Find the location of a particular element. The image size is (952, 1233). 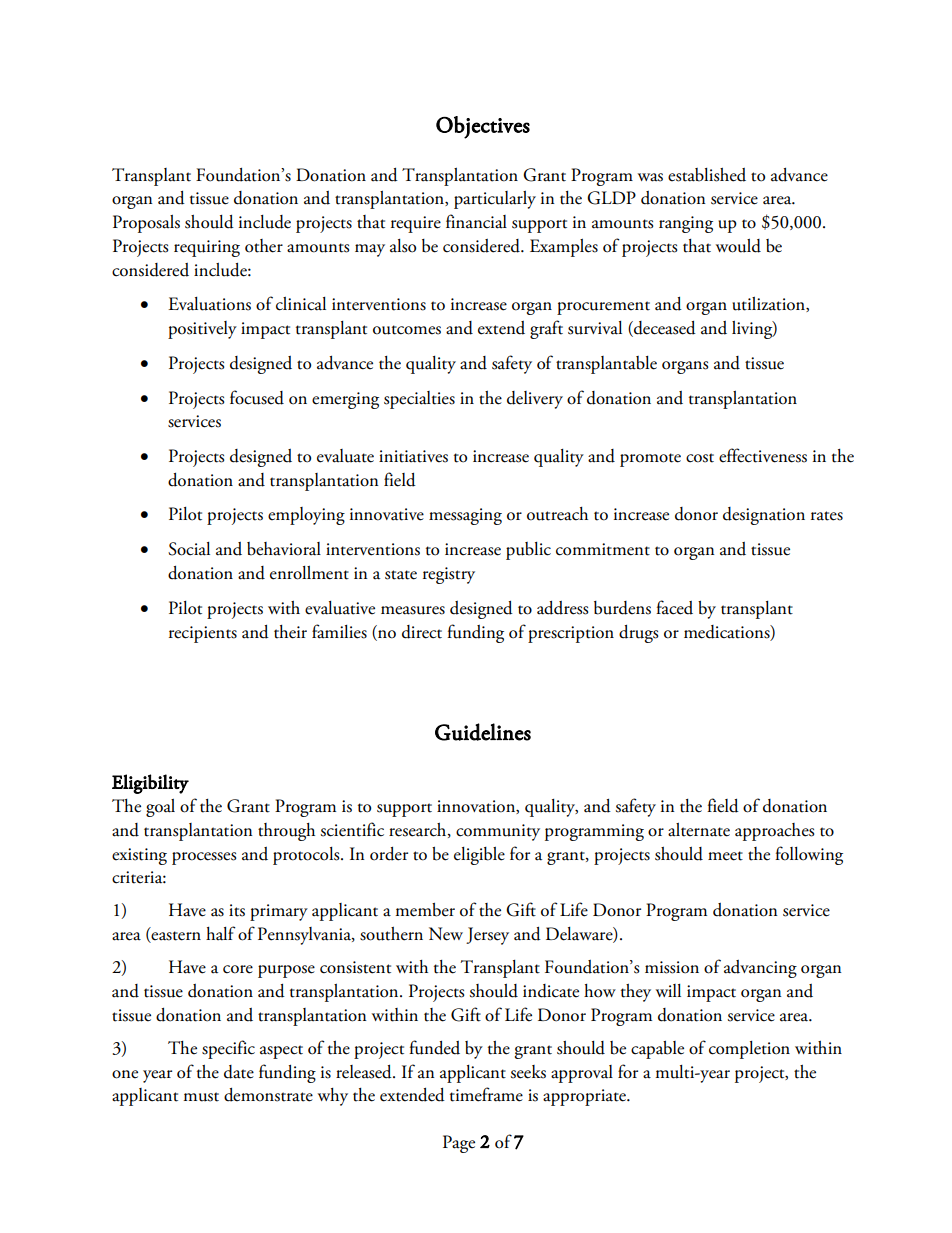

direct is located at coordinates (422, 632).
